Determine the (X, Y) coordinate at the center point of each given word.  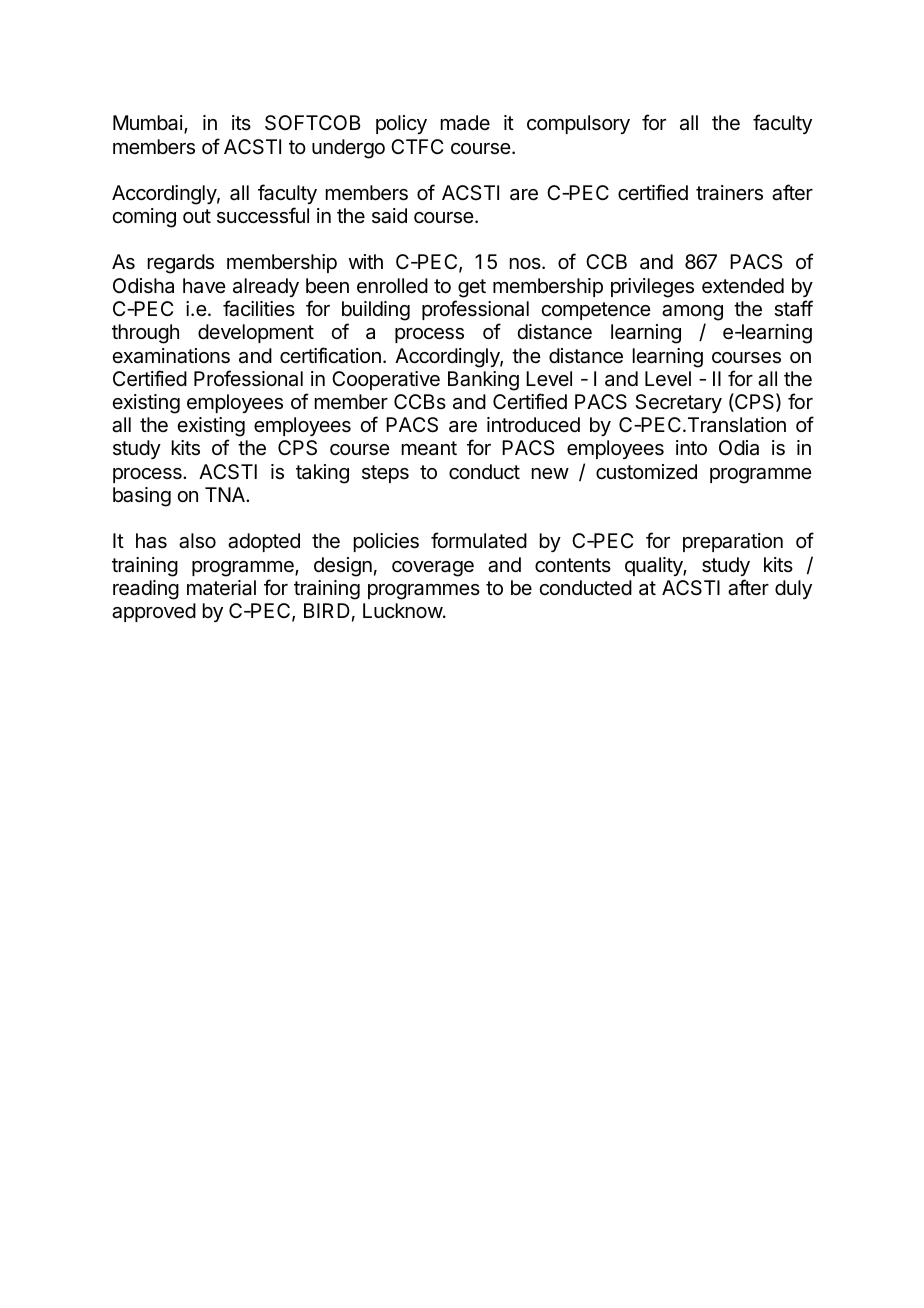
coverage (433, 569)
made (465, 123)
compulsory (578, 124)
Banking (483, 381)
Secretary (678, 403)
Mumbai (148, 123)
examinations (171, 356)
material (221, 588)
